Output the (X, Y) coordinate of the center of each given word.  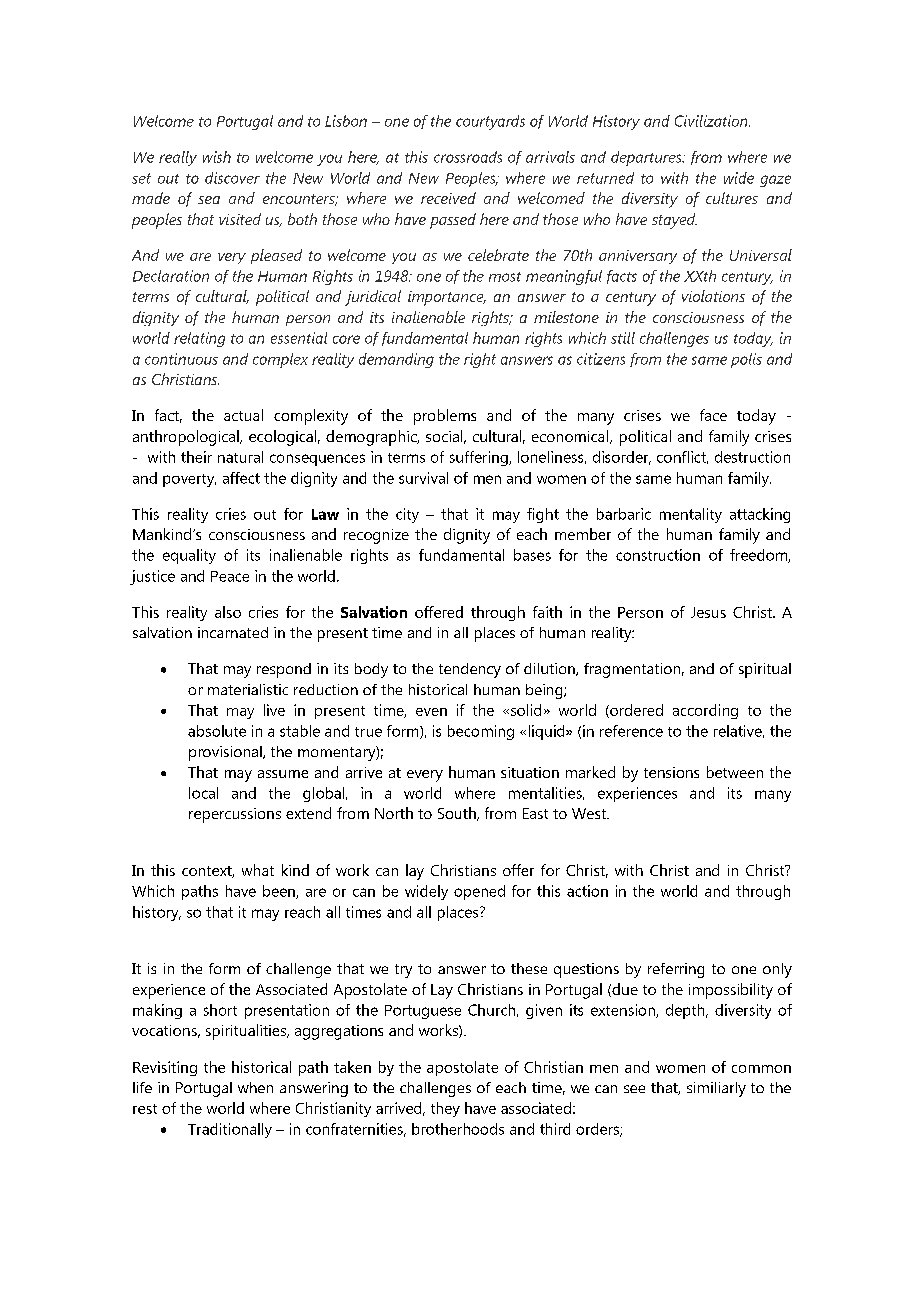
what (258, 870)
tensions (671, 772)
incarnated (233, 632)
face (713, 415)
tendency (470, 670)
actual (243, 415)
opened (479, 892)
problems (445, 417)
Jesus (708, 612)
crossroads (468, 157)
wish (217, 157)
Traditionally (230, 1130)
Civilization (712, 121)
